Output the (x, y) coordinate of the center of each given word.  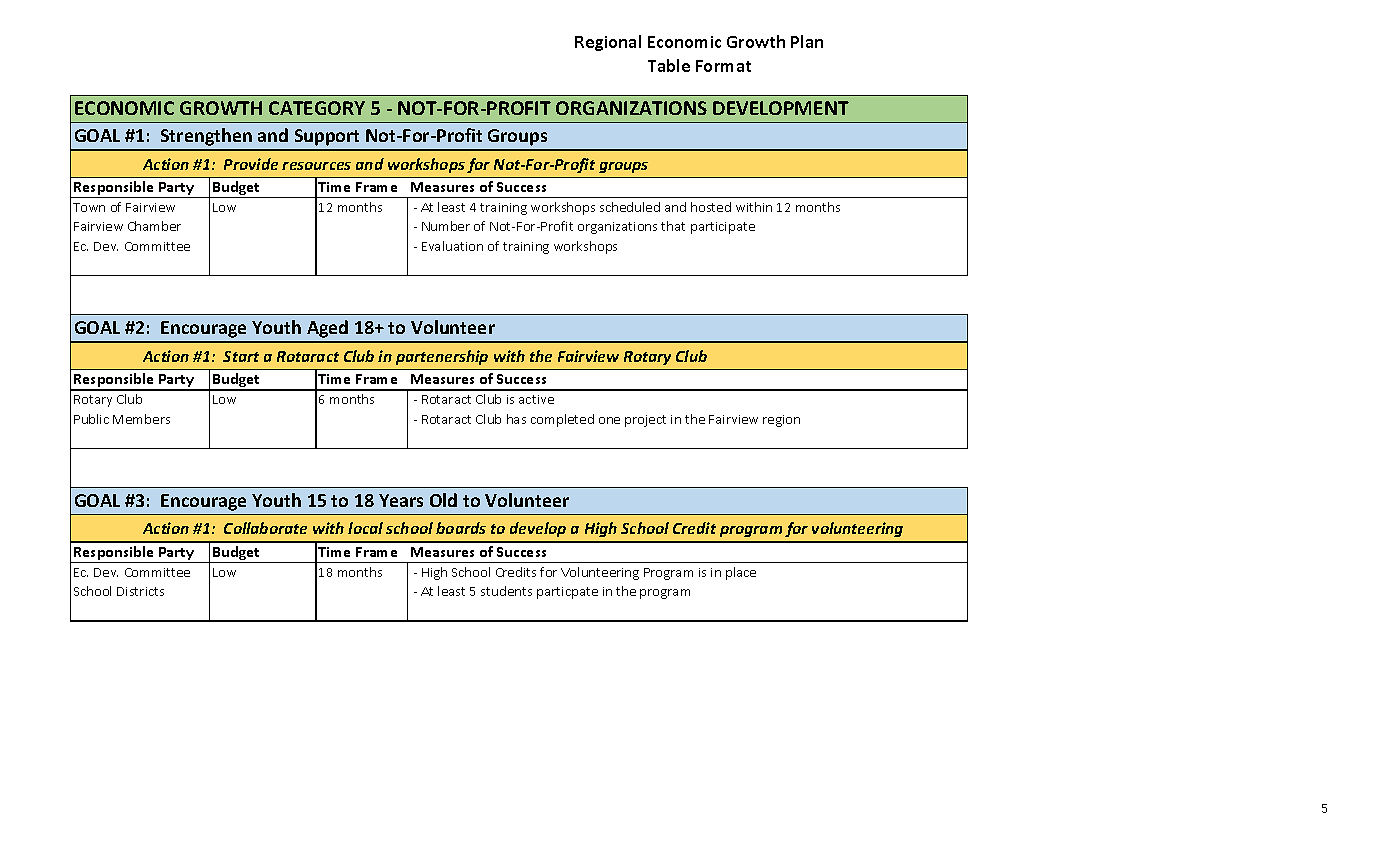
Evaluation (452, 246)
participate (723, 228)
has (516, 419)
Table (669, 65)
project (645, 421)
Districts (140, 591)
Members (141, 419)
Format (723, 66)
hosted (711, 207)
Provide (251, 164)
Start (241, 356)
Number (446, 226)
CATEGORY (317, 108)
